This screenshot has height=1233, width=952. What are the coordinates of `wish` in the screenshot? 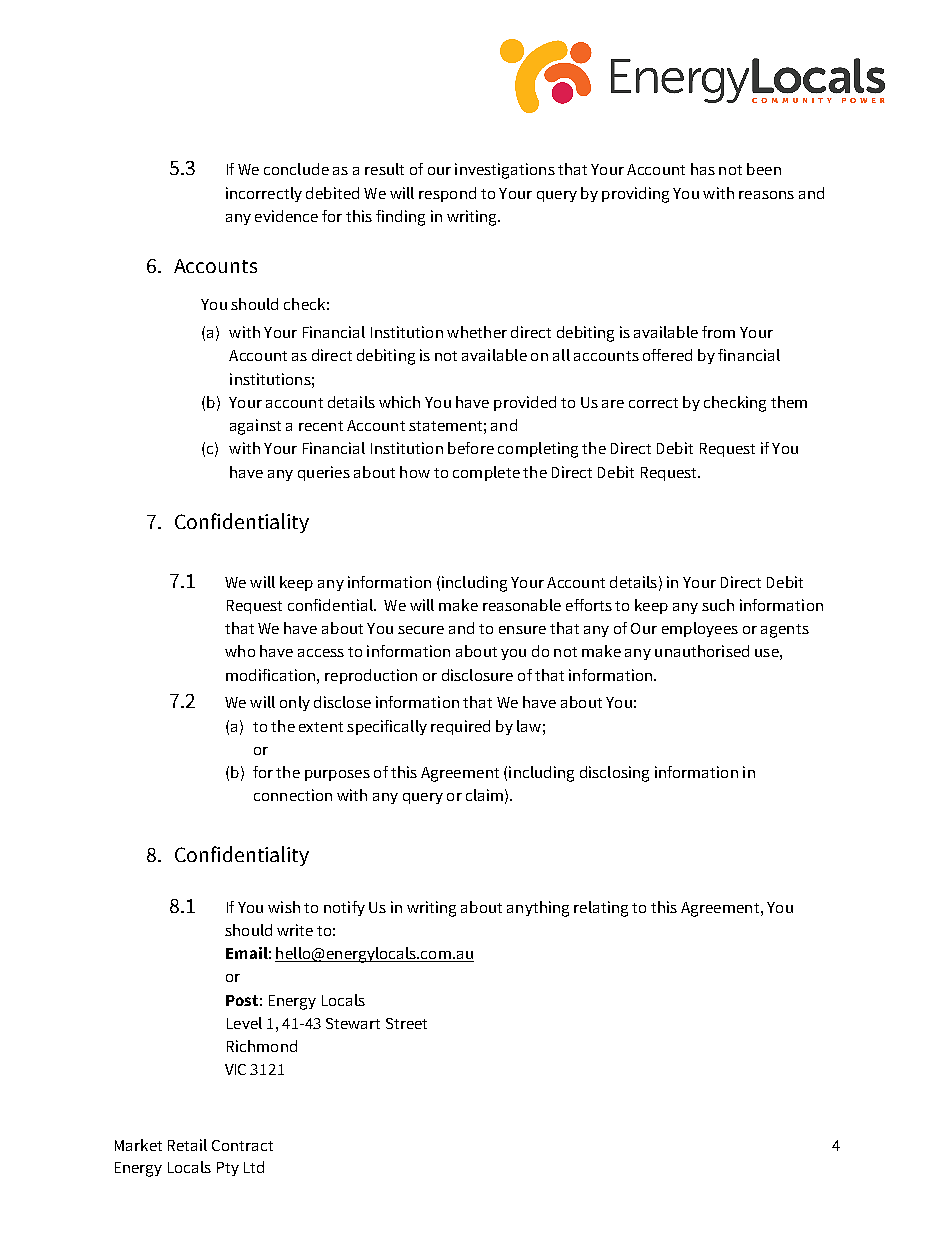 It's located at (284, 907).
